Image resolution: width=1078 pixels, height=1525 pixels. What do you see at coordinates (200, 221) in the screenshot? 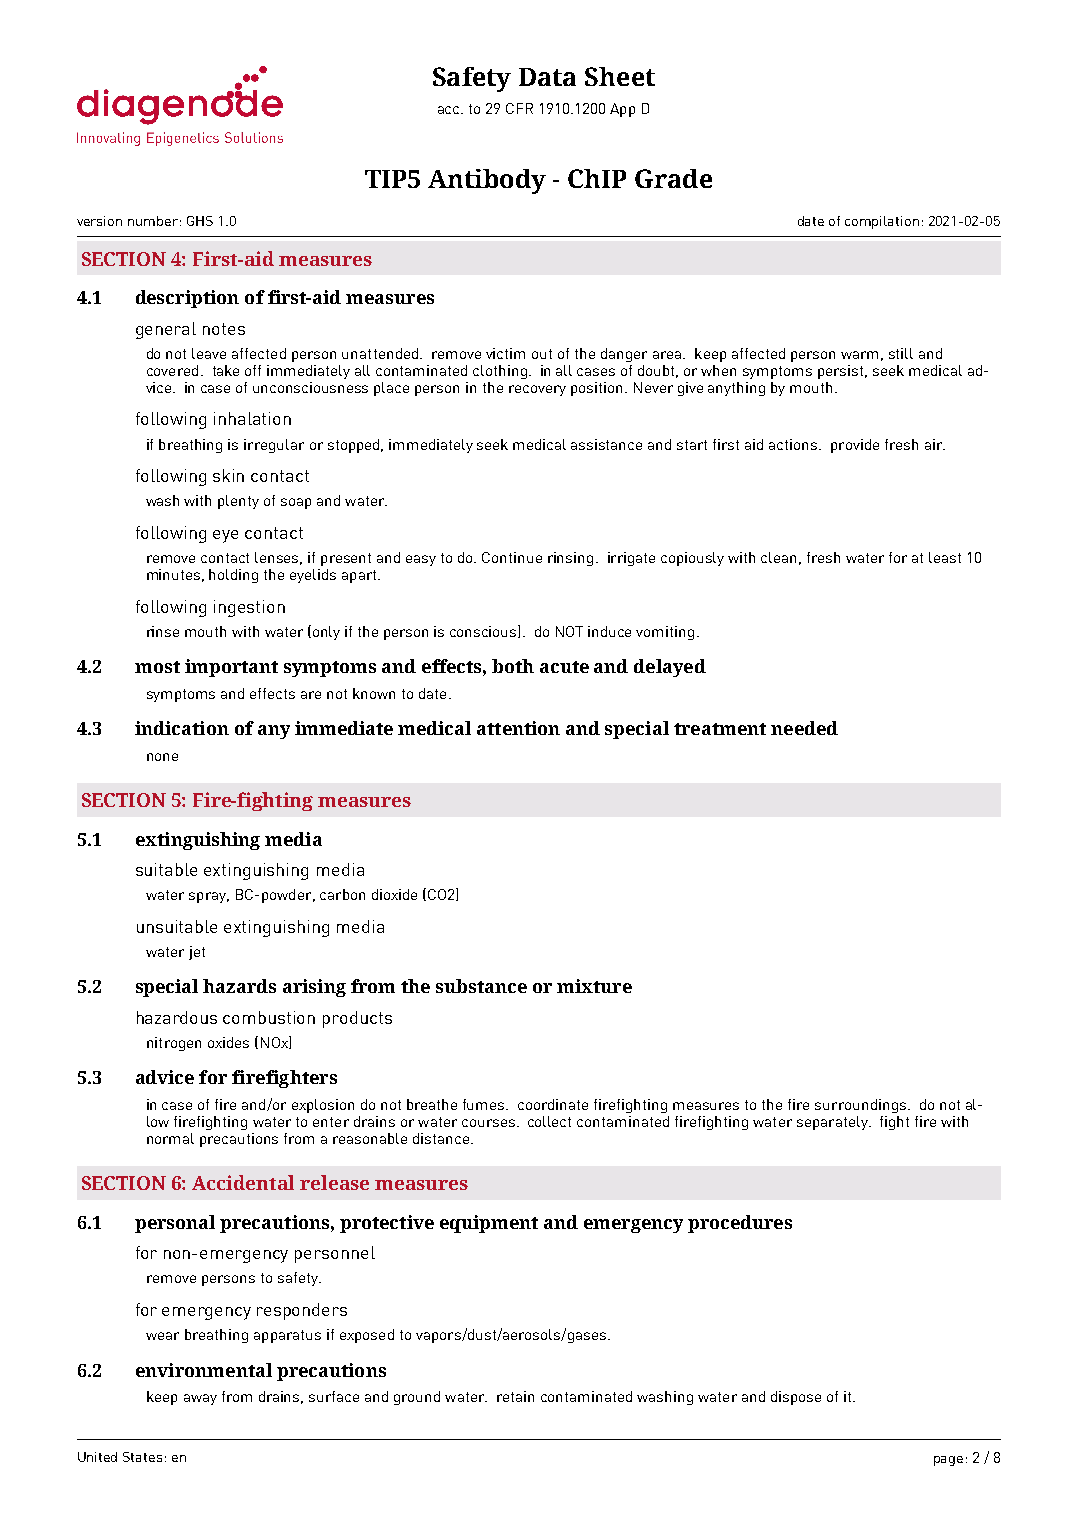
I see `GHS` at bounding box center [200, 221].
